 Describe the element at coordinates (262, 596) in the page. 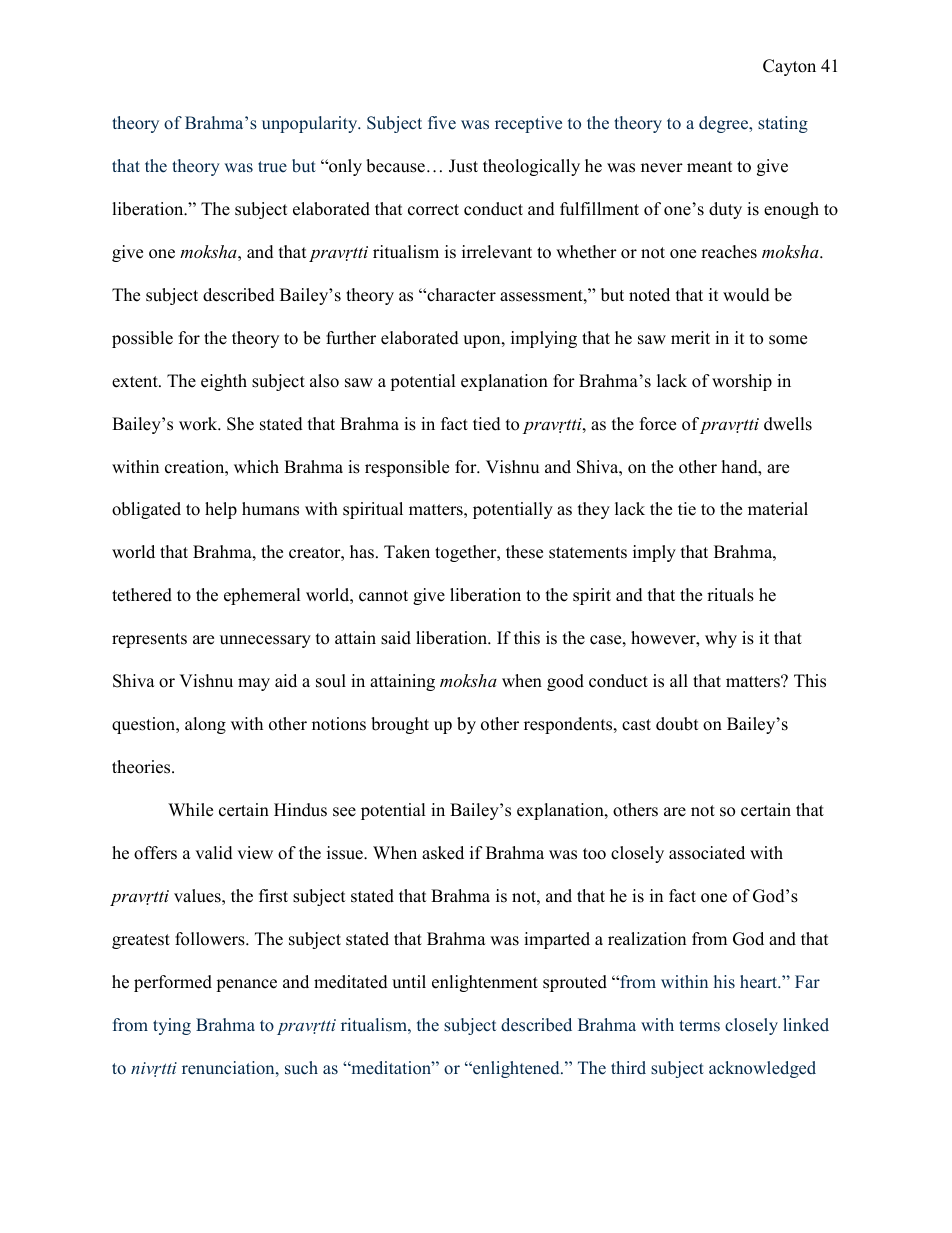

I see `ephemeral` at that location.
